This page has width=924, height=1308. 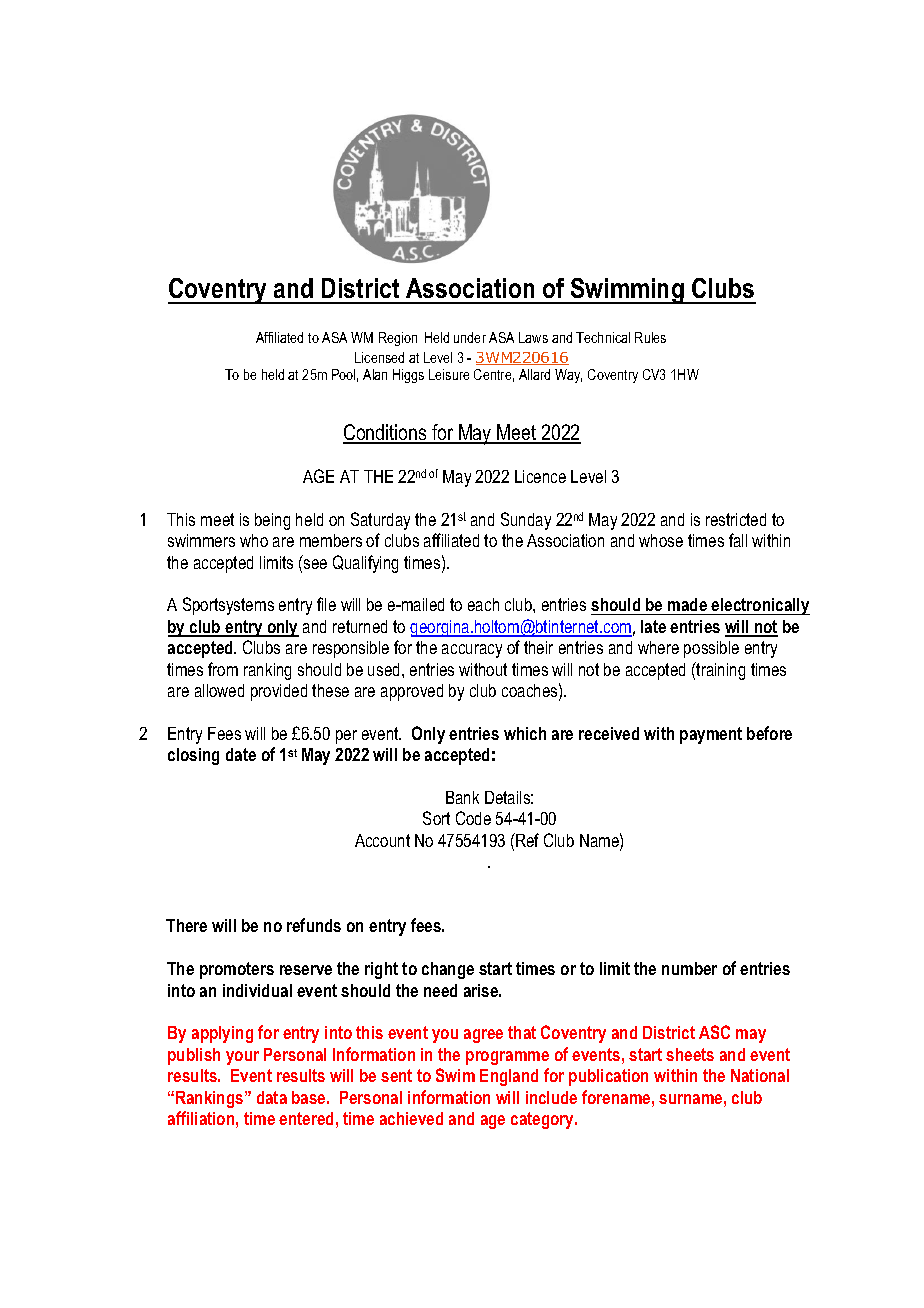 What do you see at coordinates (525, 733) in the page?
I see `which` at bounding box center [525, 733].
